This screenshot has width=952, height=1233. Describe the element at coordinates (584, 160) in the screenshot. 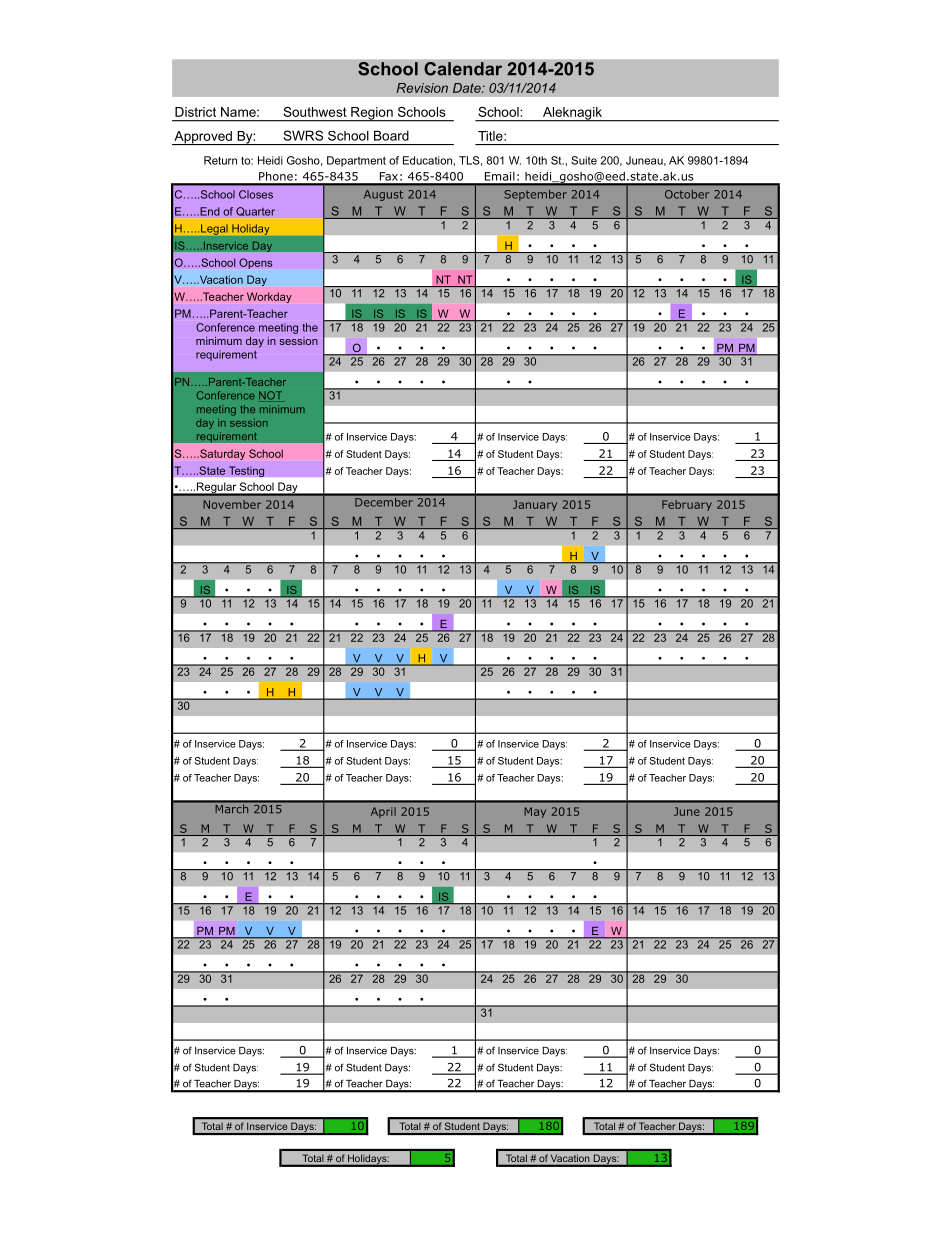

I see `Suite` at that location.
